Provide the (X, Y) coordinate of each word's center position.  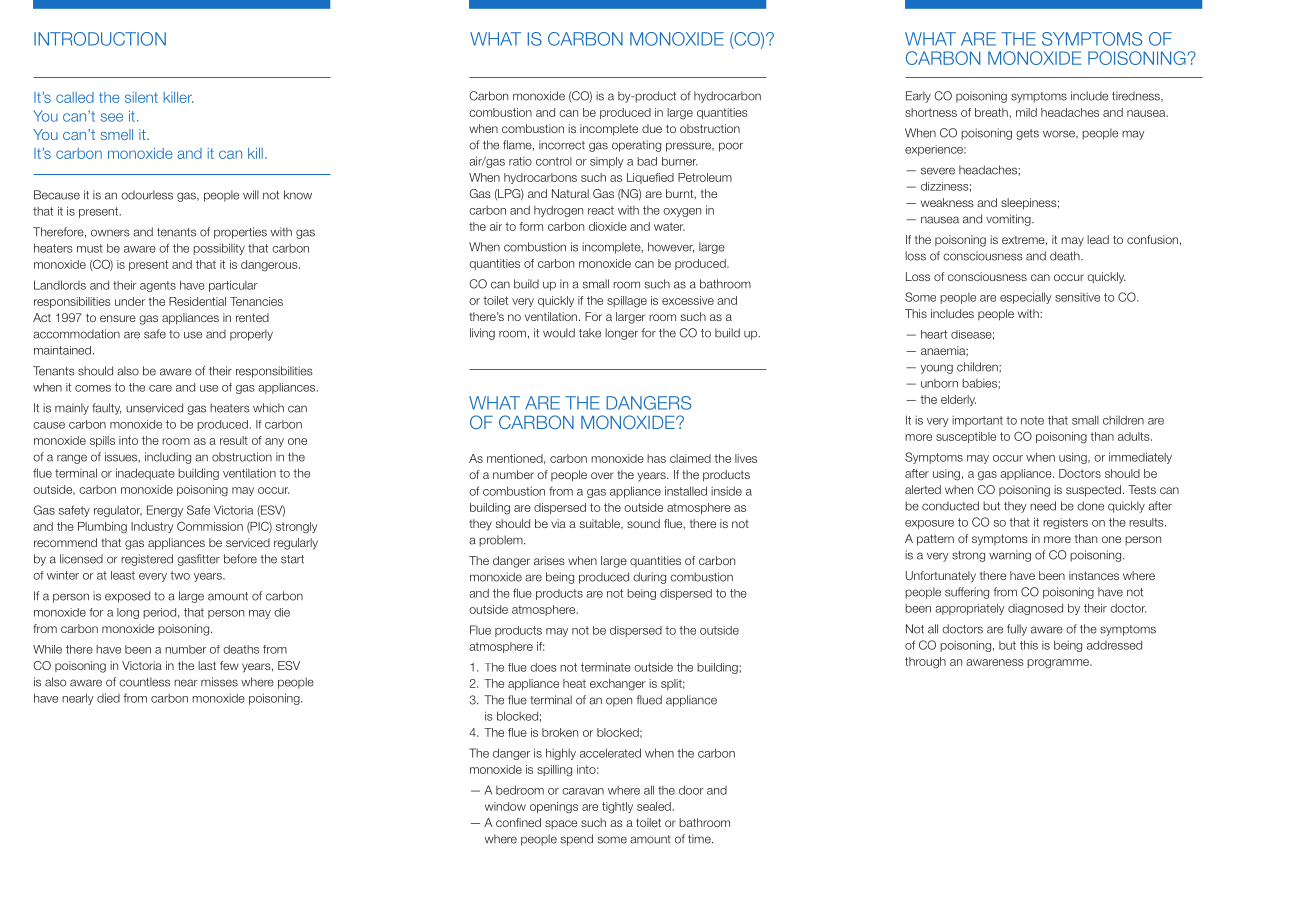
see (111, 117)
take (590, 333)
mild (1026, 112)
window (505, 806)
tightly (617, 808)
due (652, 128)
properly (251, 335)
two (180, 575)
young (937, 369)
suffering (967, 593)
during (649, 578)
